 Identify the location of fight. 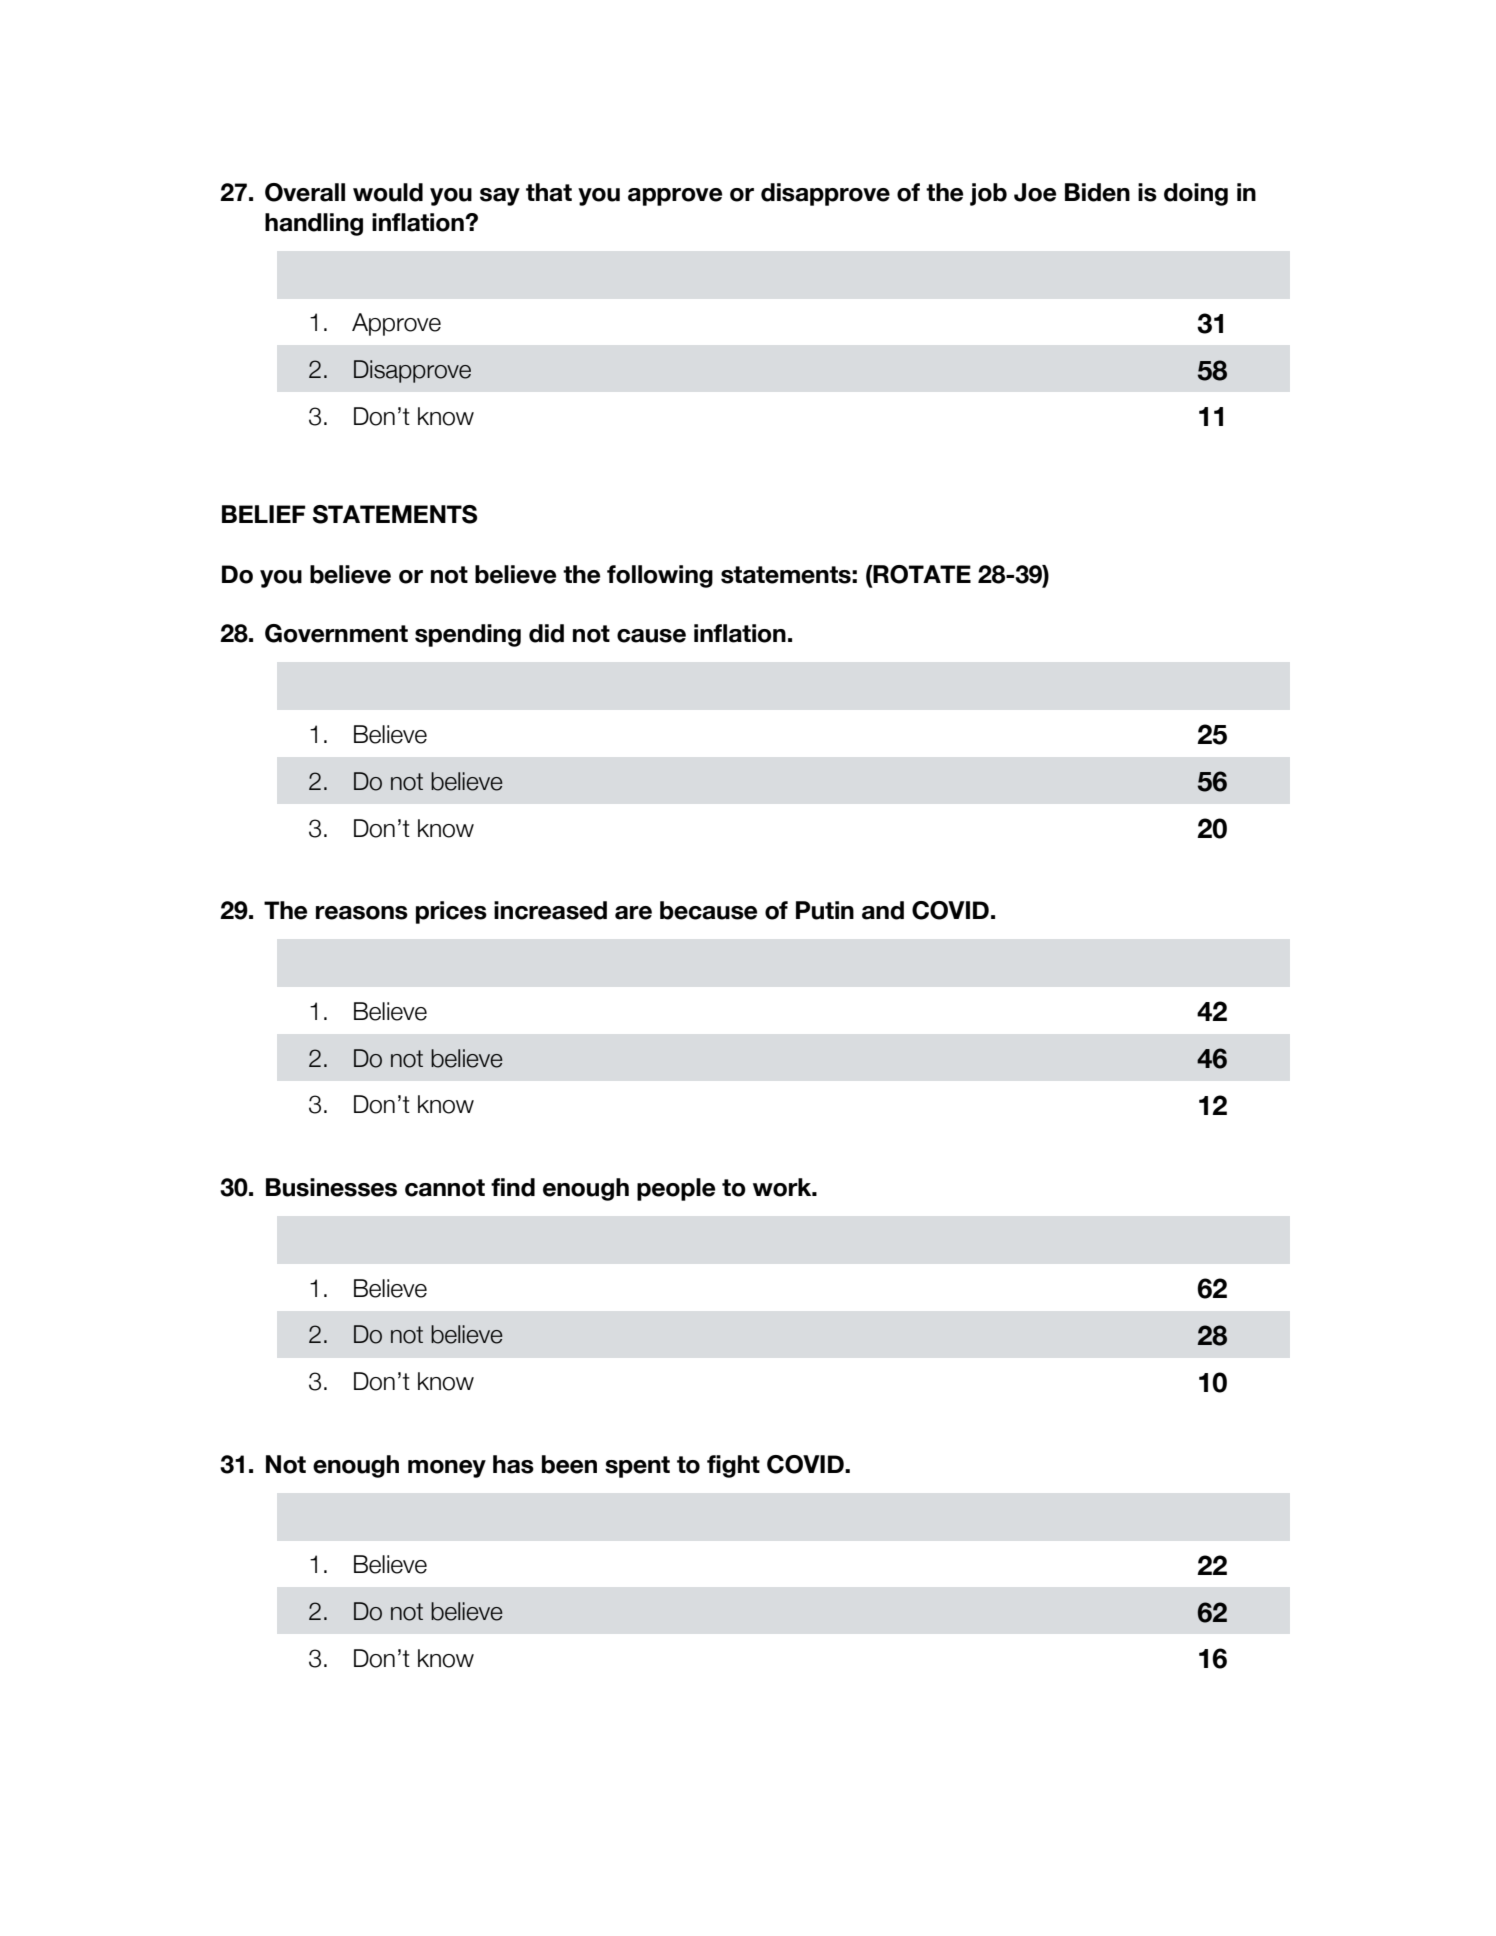
(733, 1466).
